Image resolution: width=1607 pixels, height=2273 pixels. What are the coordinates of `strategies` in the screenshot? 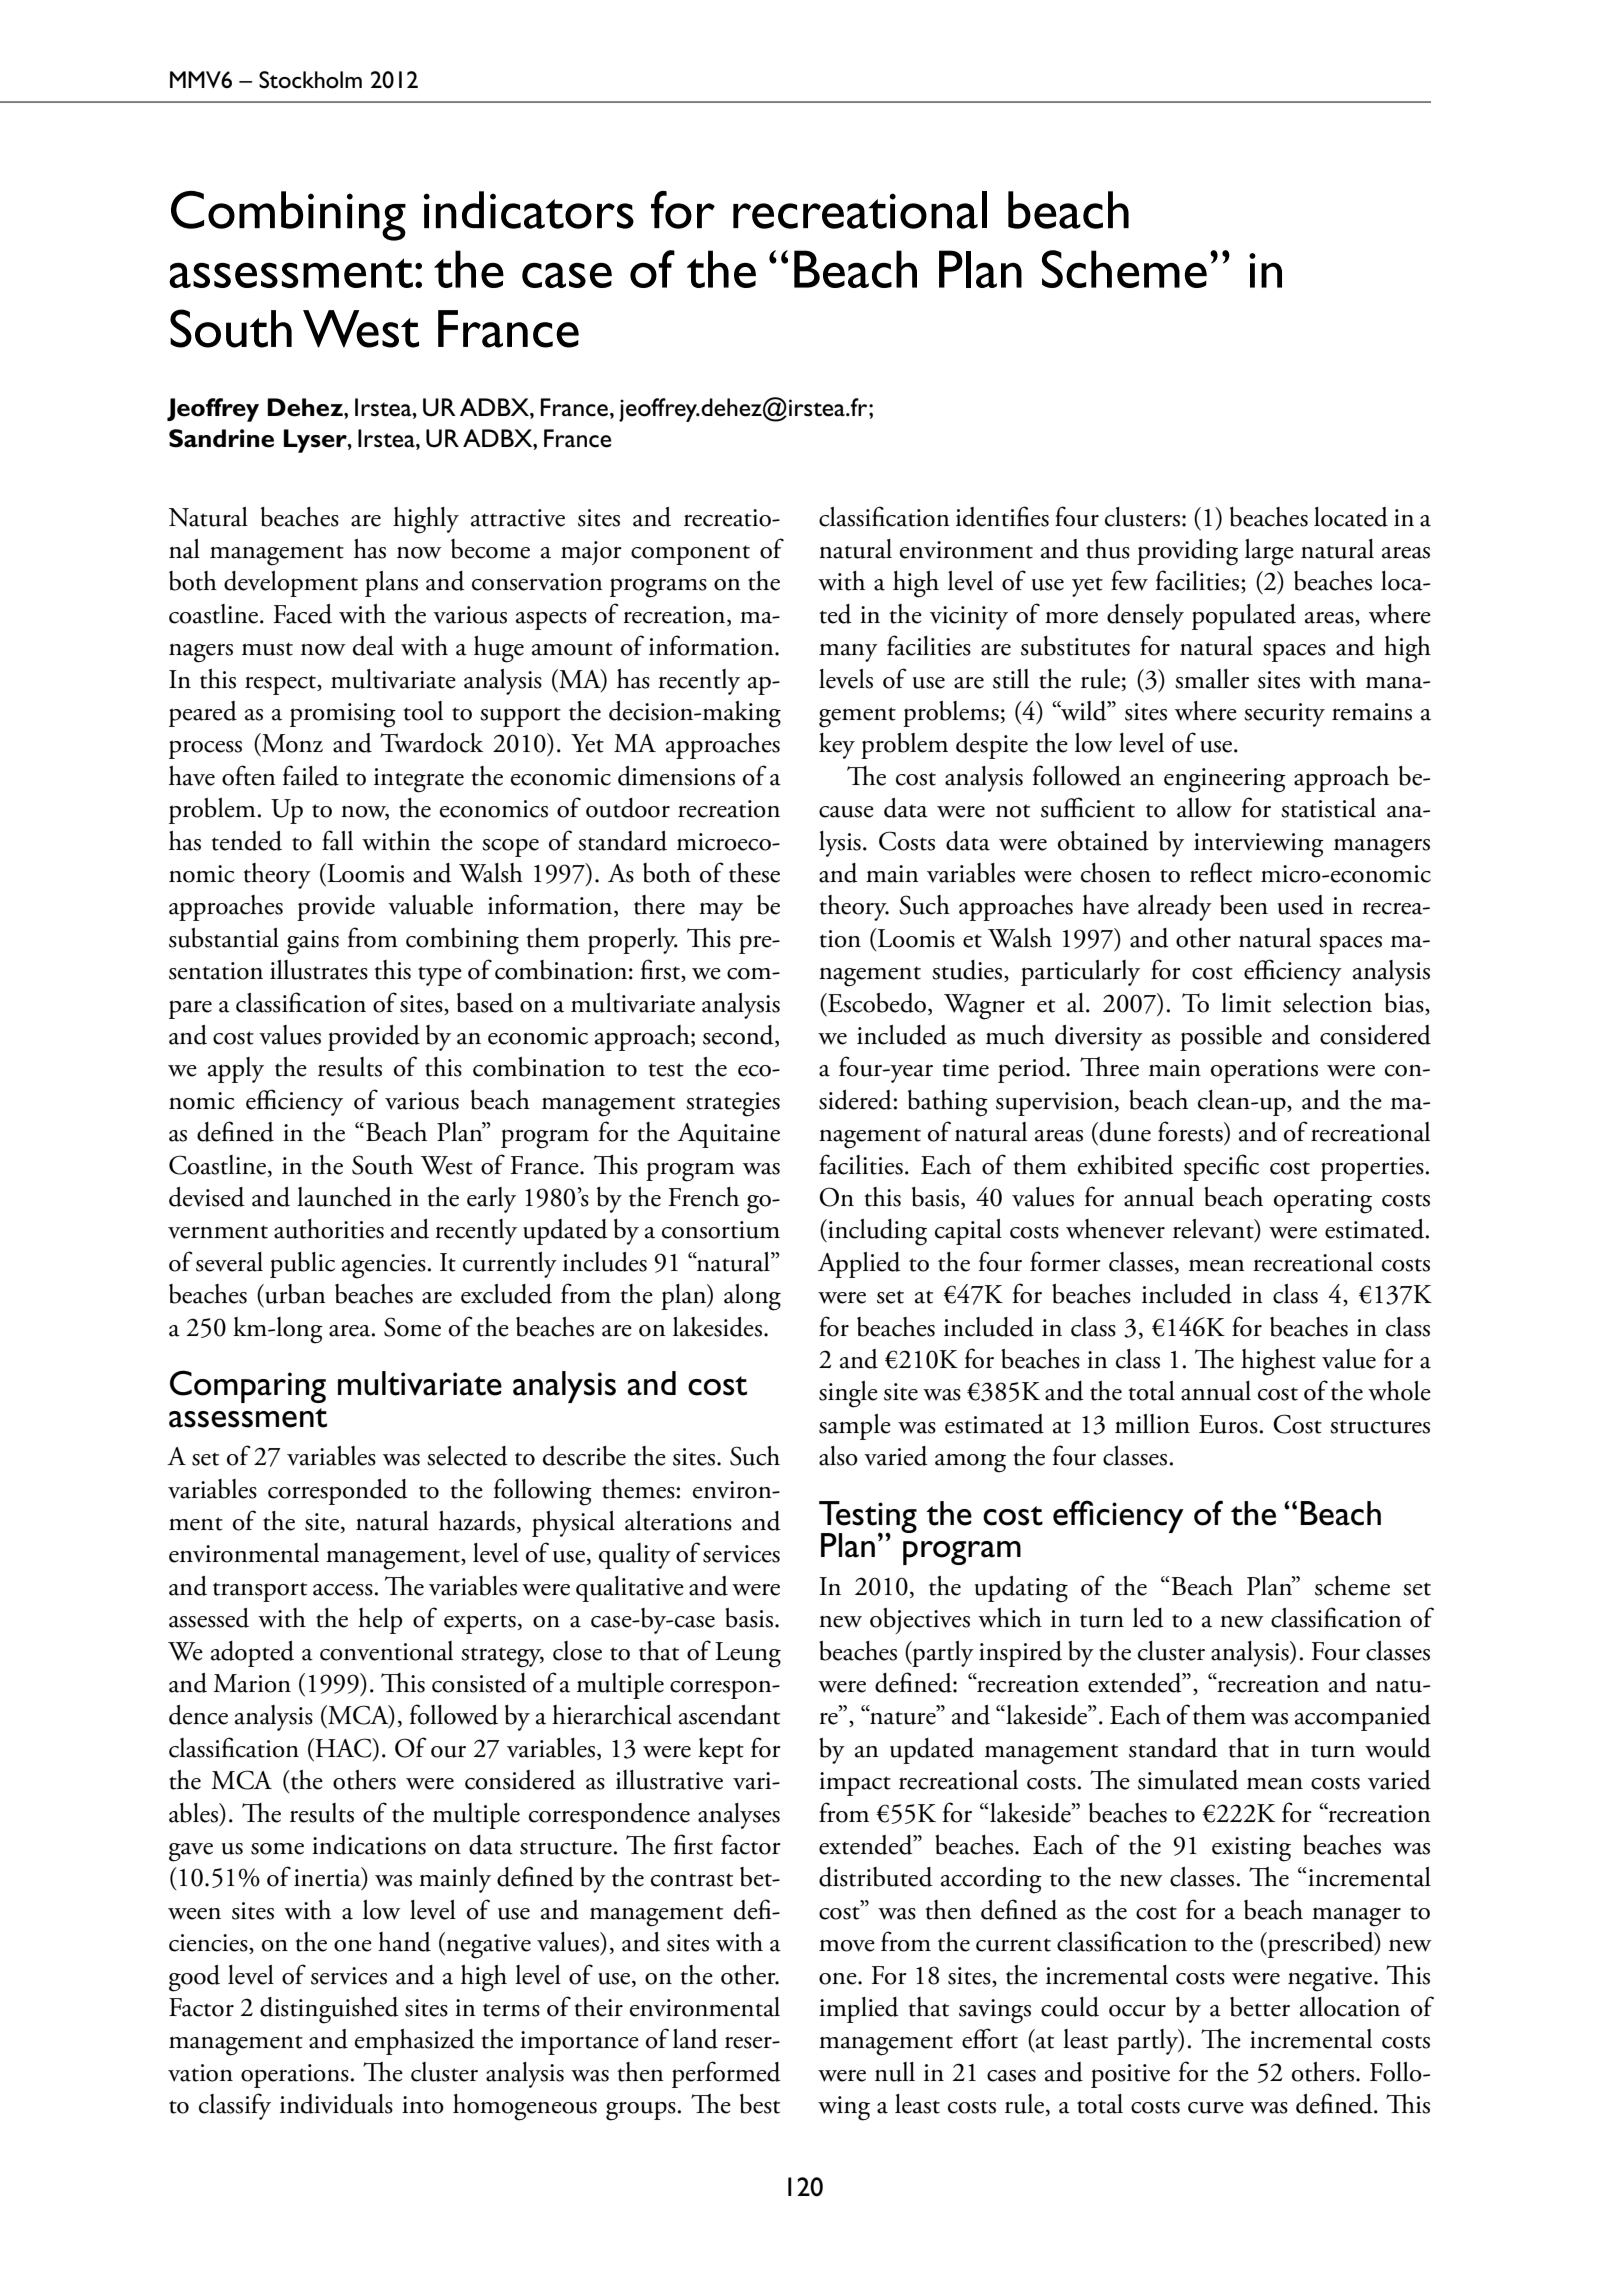 It's located at (733, 1104).
